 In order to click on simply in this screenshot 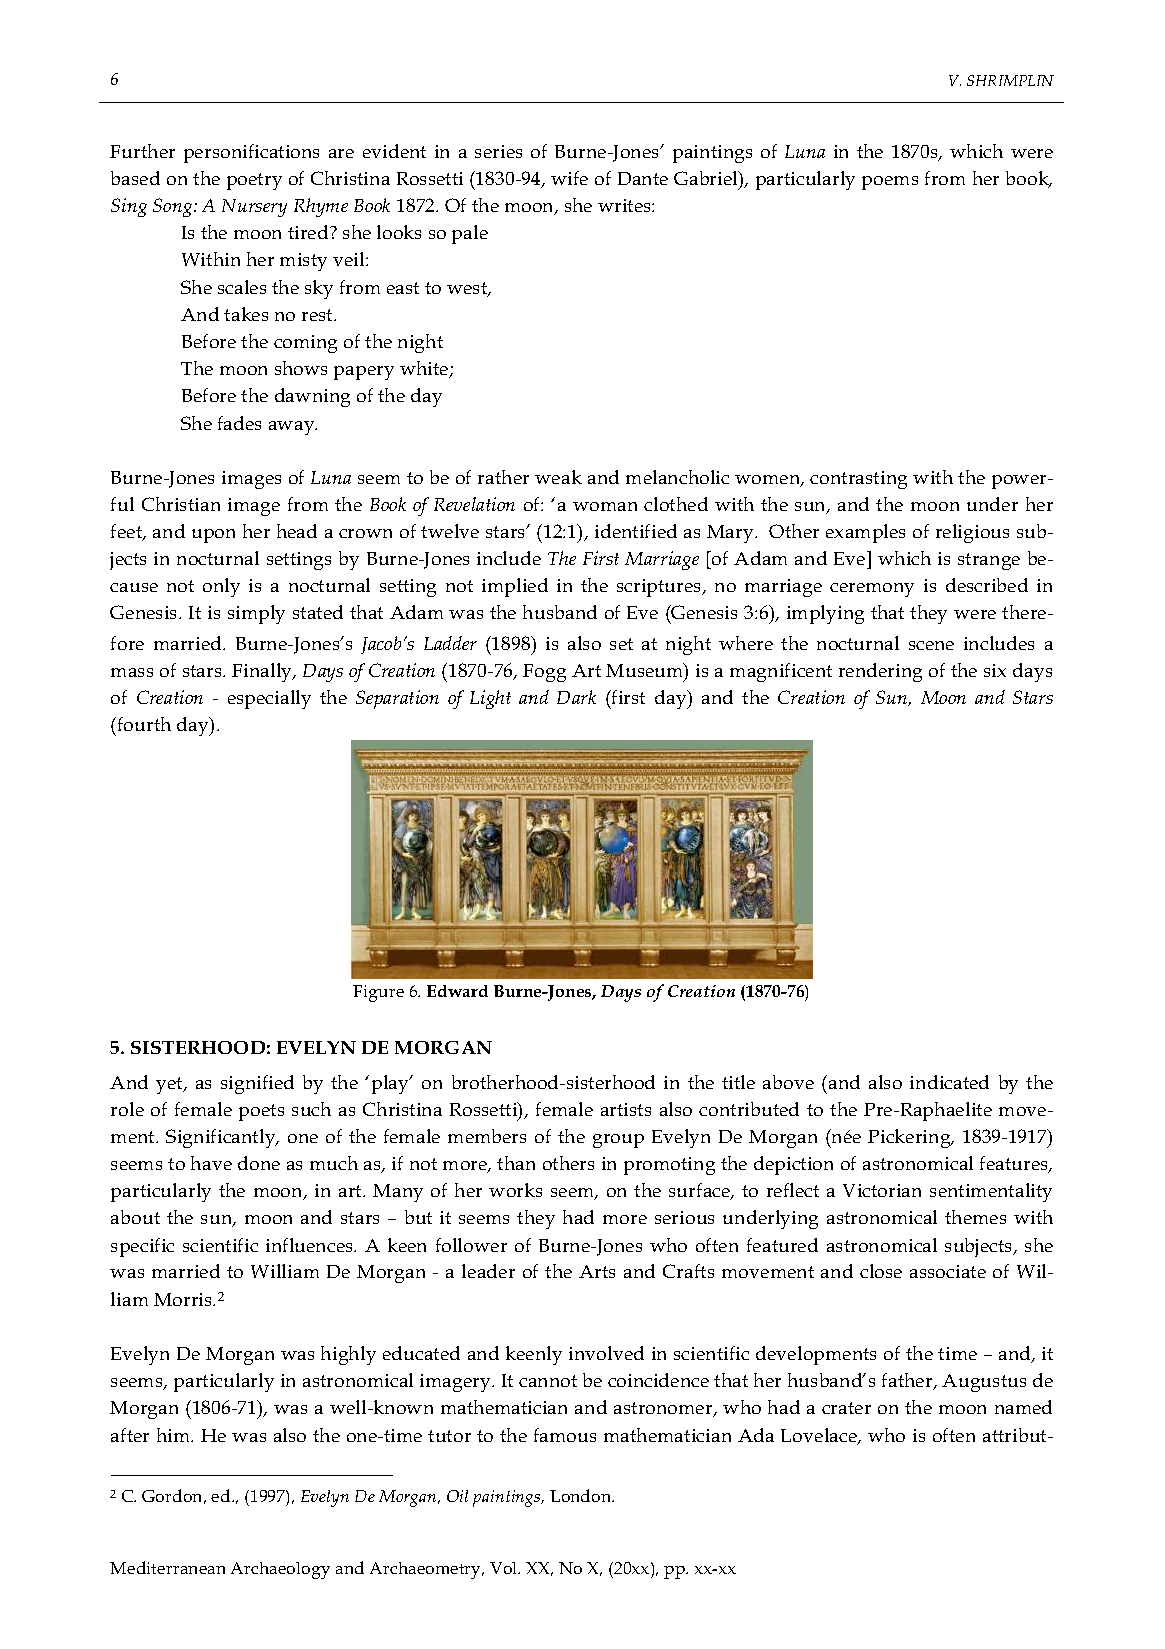, I will do `click(256, 614)`.
